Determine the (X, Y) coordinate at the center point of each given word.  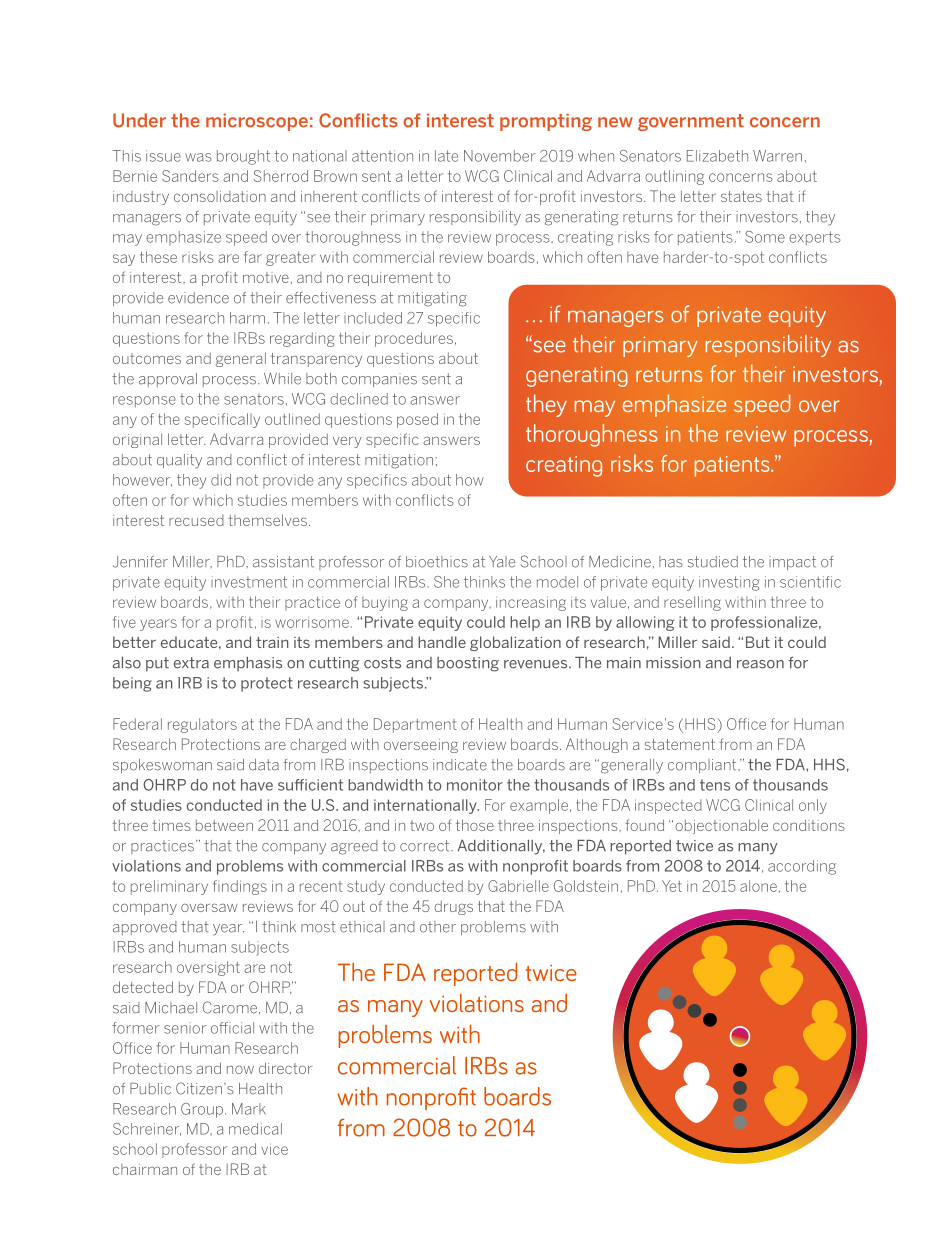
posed (417, 420)
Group (203, 1110)
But (758, 642)
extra (191, 663)
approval (168, 380)
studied (713, 562)
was (198, 157)
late (446, 156)
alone (758, 886)
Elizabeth (717, 156)
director (285, 1068)
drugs (453, 908)
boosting (468, 664)
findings (240, 887)
